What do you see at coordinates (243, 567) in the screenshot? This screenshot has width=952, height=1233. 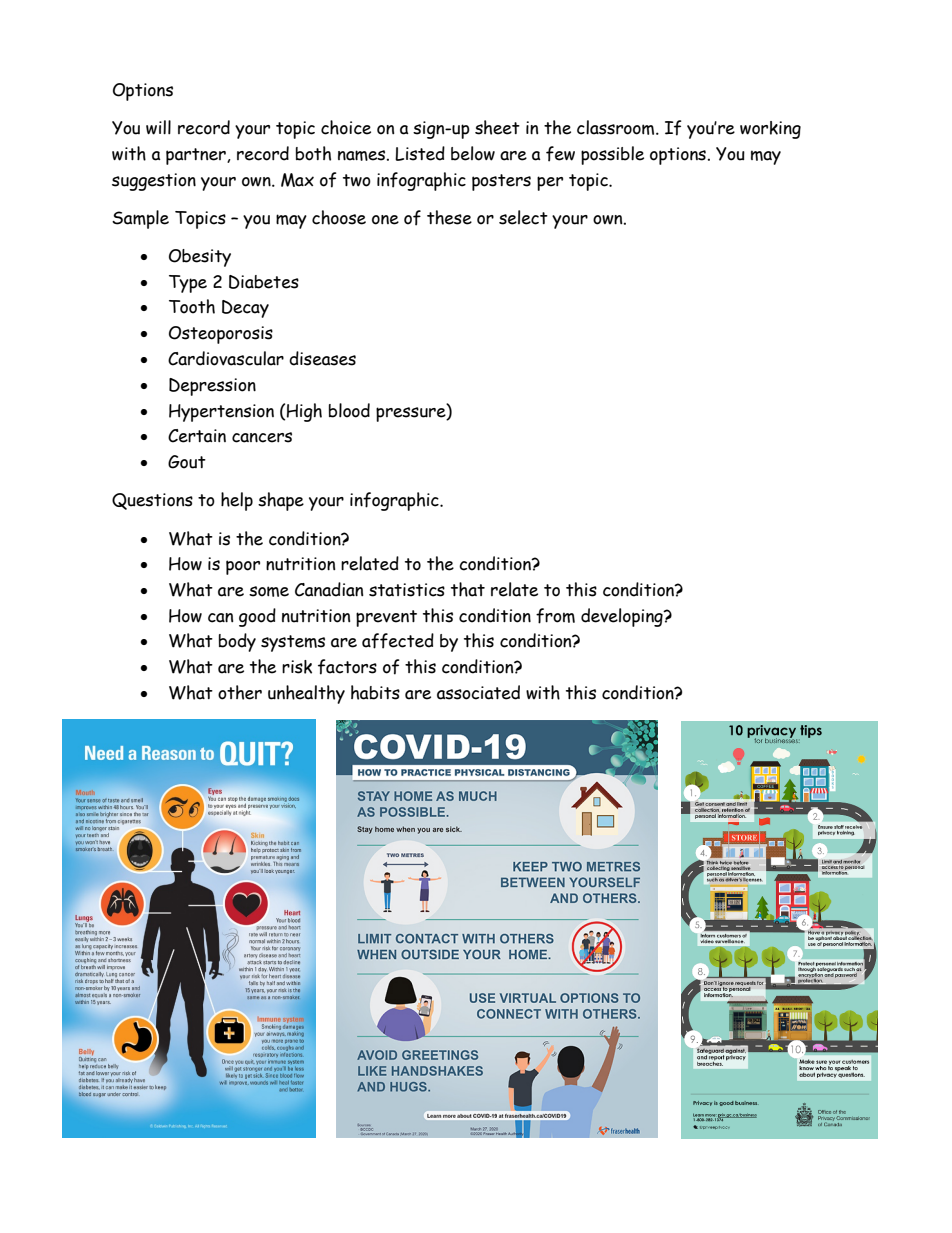 I see `poor` at bounding box center [243, 567].
